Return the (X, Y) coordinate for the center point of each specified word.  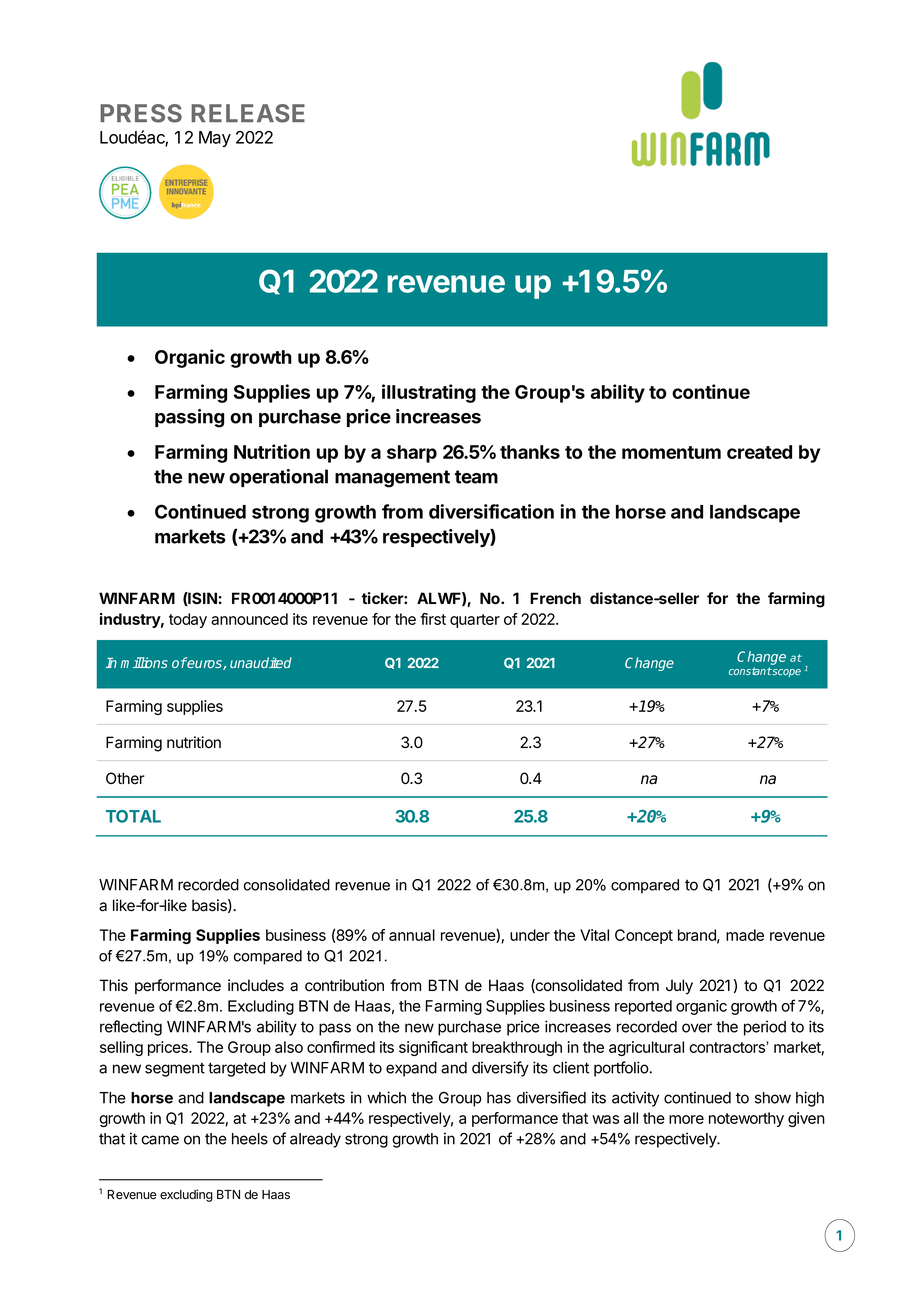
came (160, 1140)
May (215, 139)
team (476, 477)
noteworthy (746, 1119)
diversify (500, 1069)
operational (278, 478)
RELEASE (248, 113)
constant (750, 671)
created (759, 452)
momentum (671, 452)
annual (412, 935)
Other (125, 778)
